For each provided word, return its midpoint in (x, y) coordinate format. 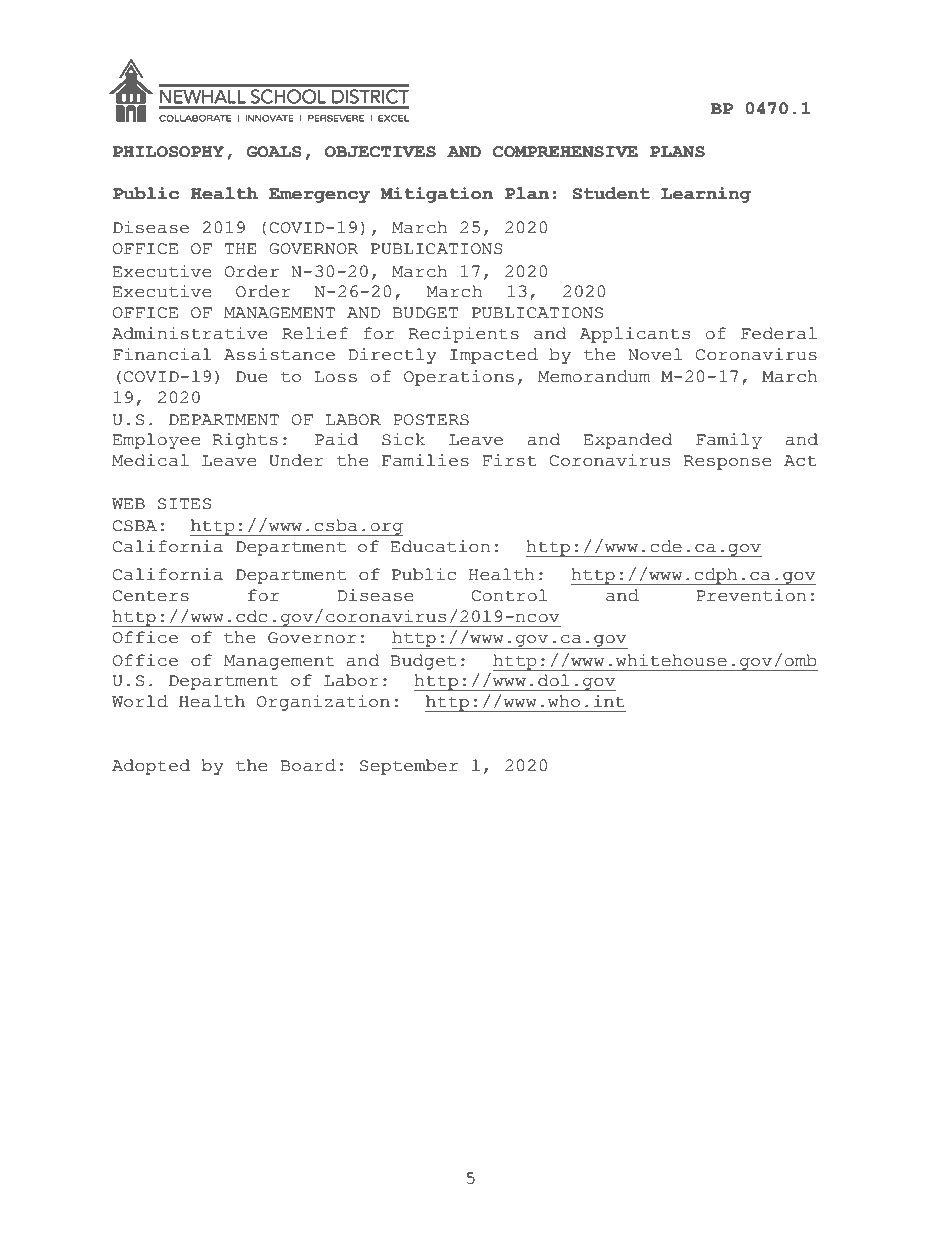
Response (727, 462)
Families (425, 460)
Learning (706, 195)
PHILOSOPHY (168, 152)
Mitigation (436, 195)
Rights (245, 441)
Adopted (151, 767)
